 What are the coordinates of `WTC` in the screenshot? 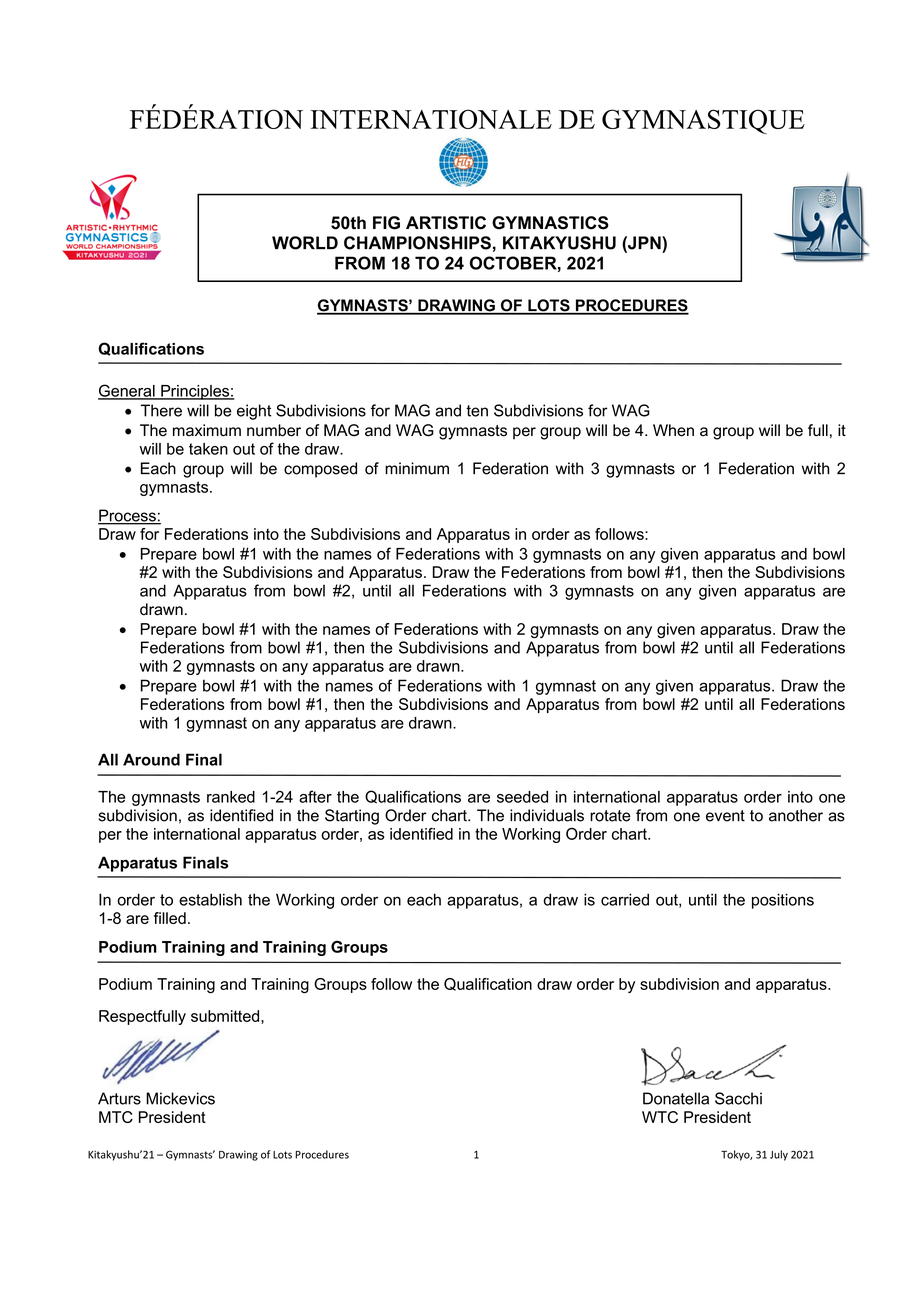 It's located at (660, 1117).
